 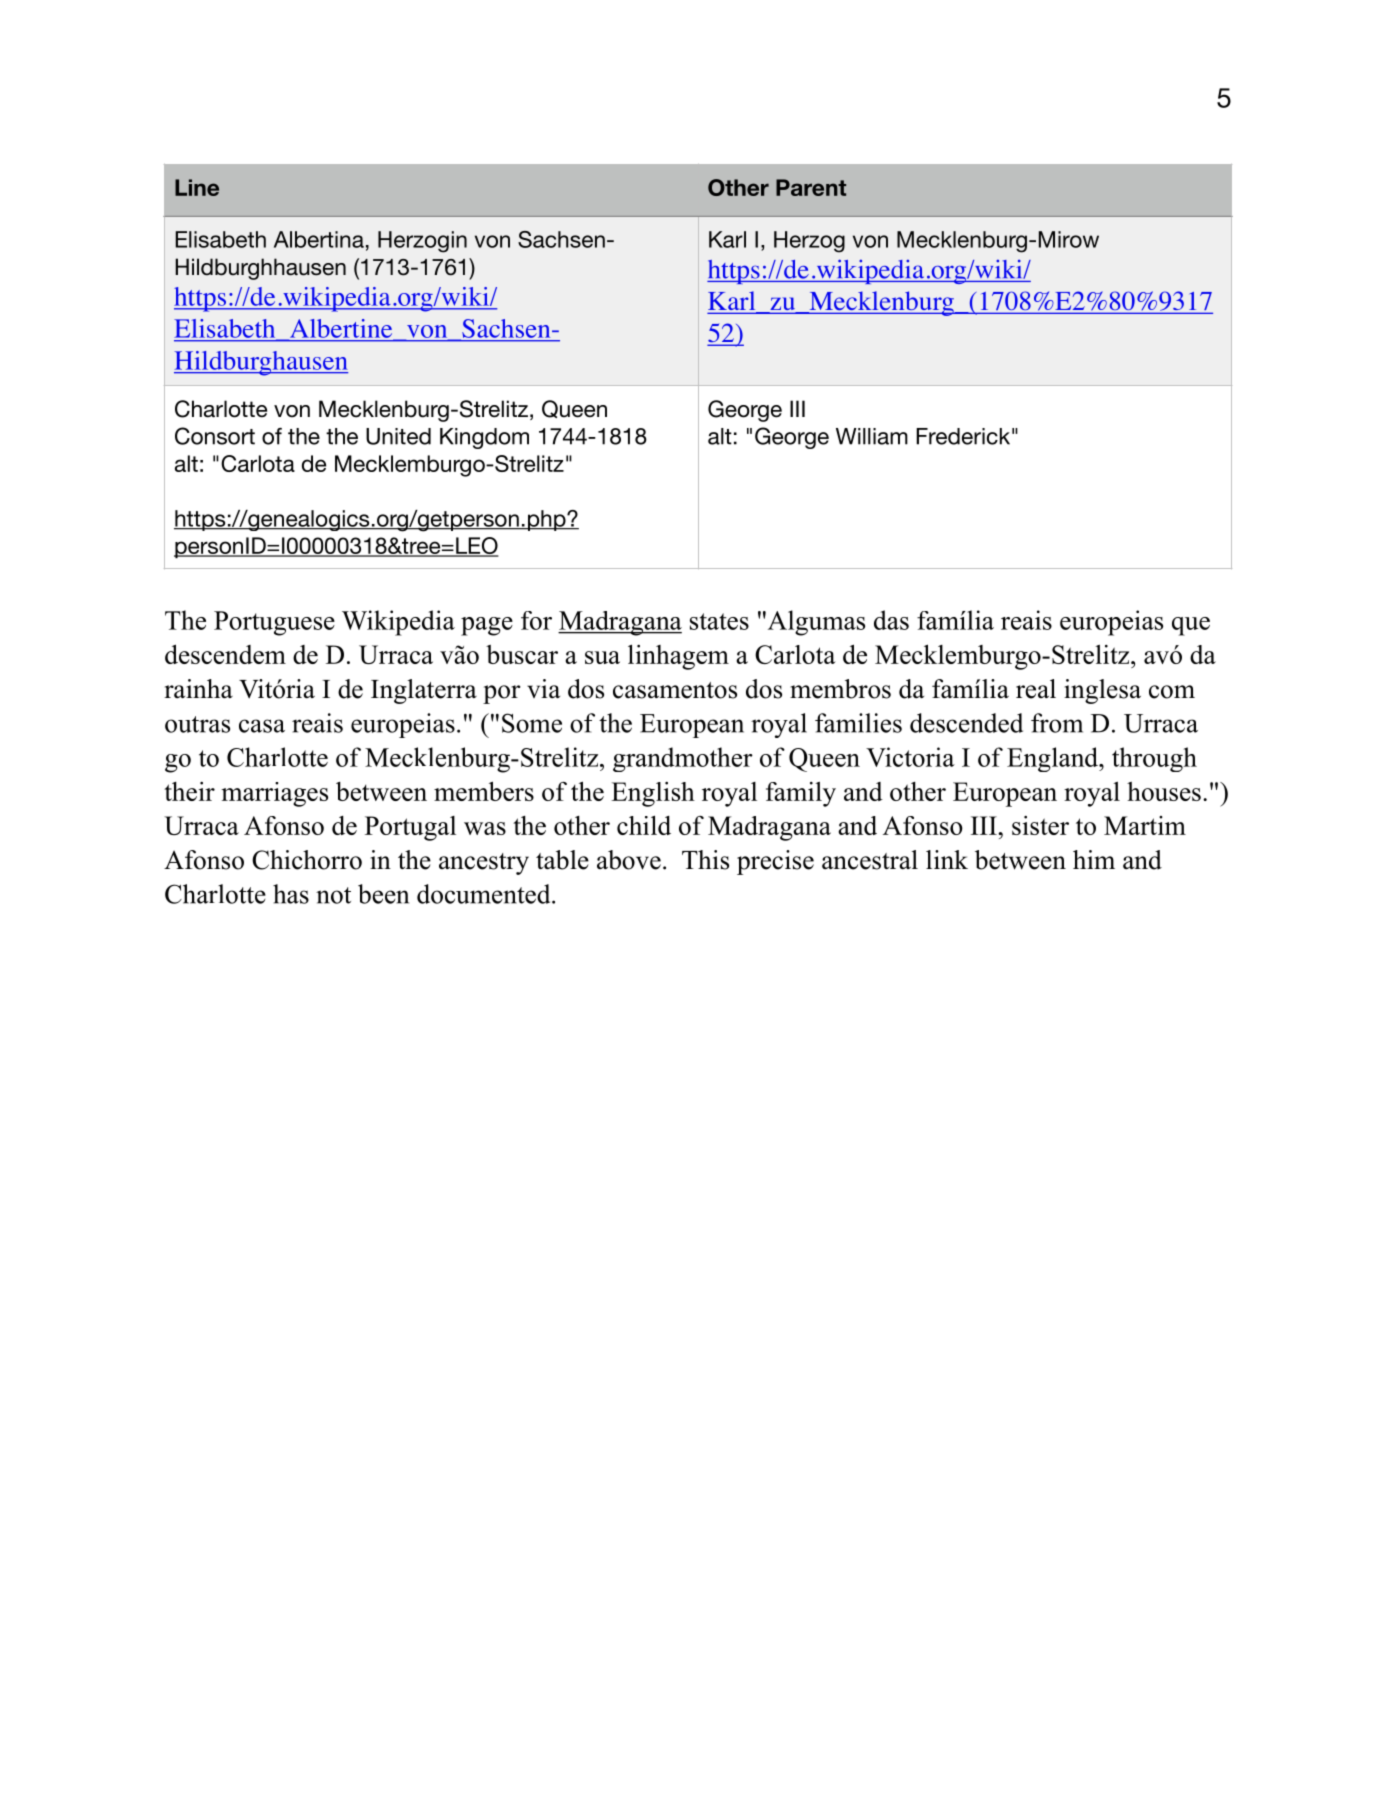 What do you see at coordinates (291, 894) in the page?
I see `has` at bounding box center [291, 894].
